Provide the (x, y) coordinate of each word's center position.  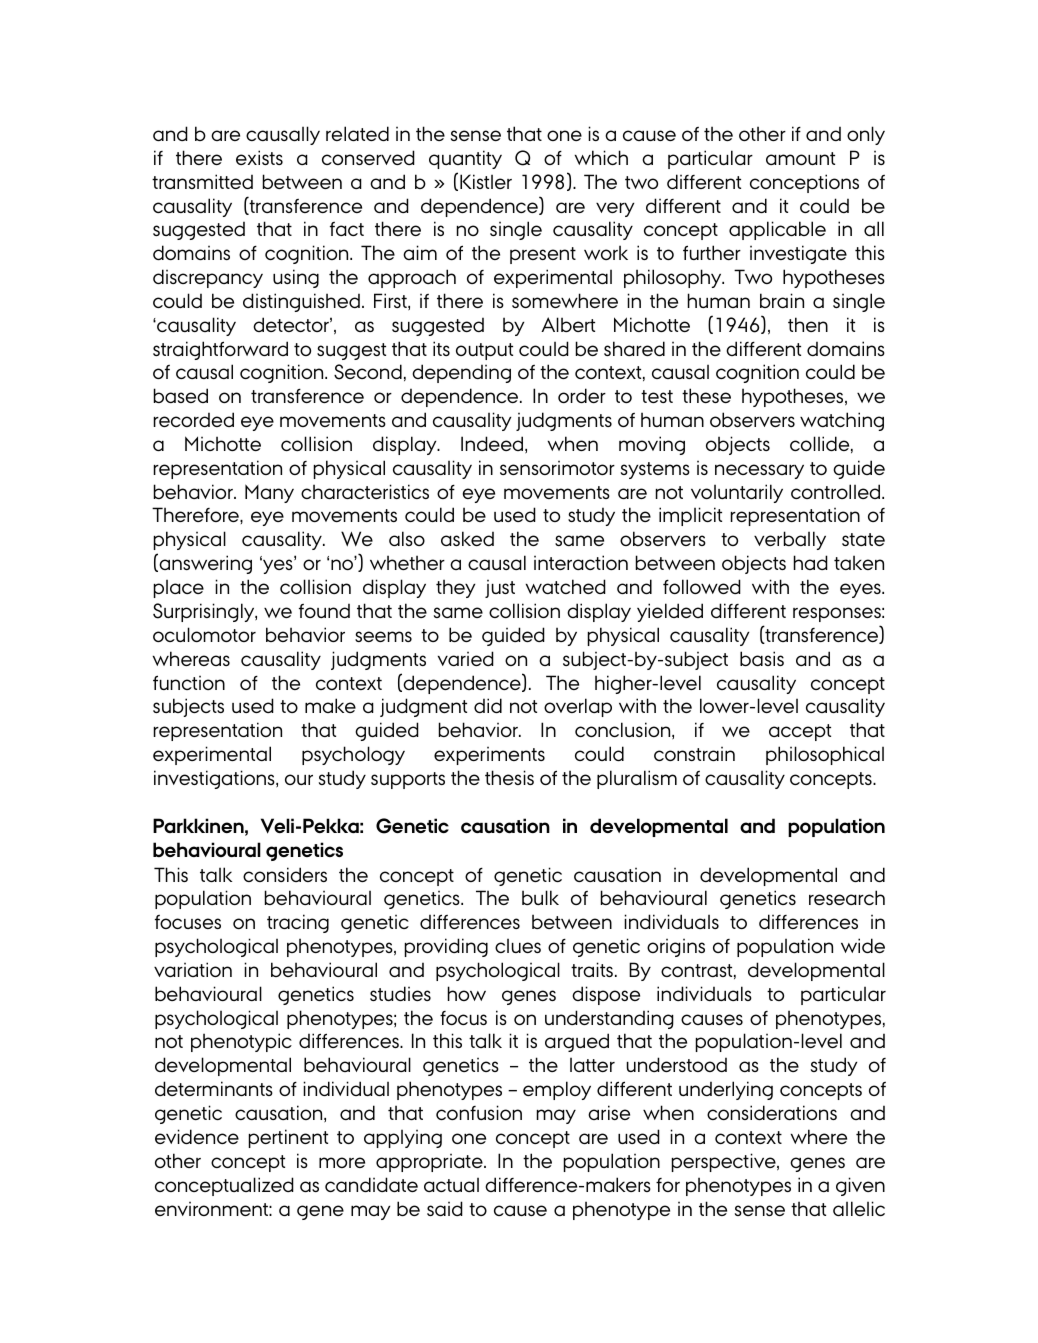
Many (269, 493)
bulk (540, 897)
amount (800, 158)
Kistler (486, 181)
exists (259, 157)
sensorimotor (557, 468)
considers (285, 874)
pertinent (288, 1138)
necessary (759, 471)
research (847, 897)
